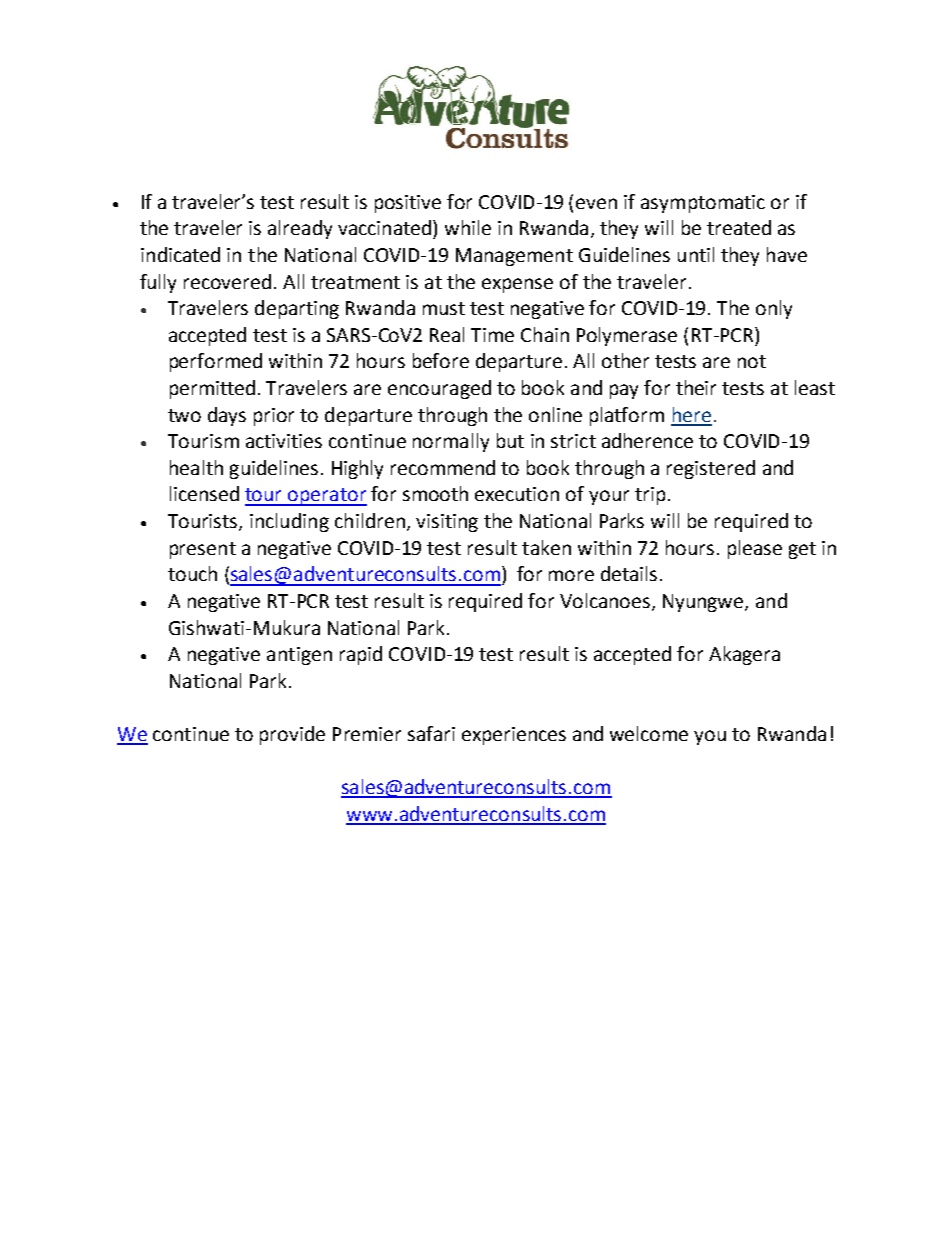  Describe the element at coordinates (752, 361) in the screenshot. I see `not` at that location.
